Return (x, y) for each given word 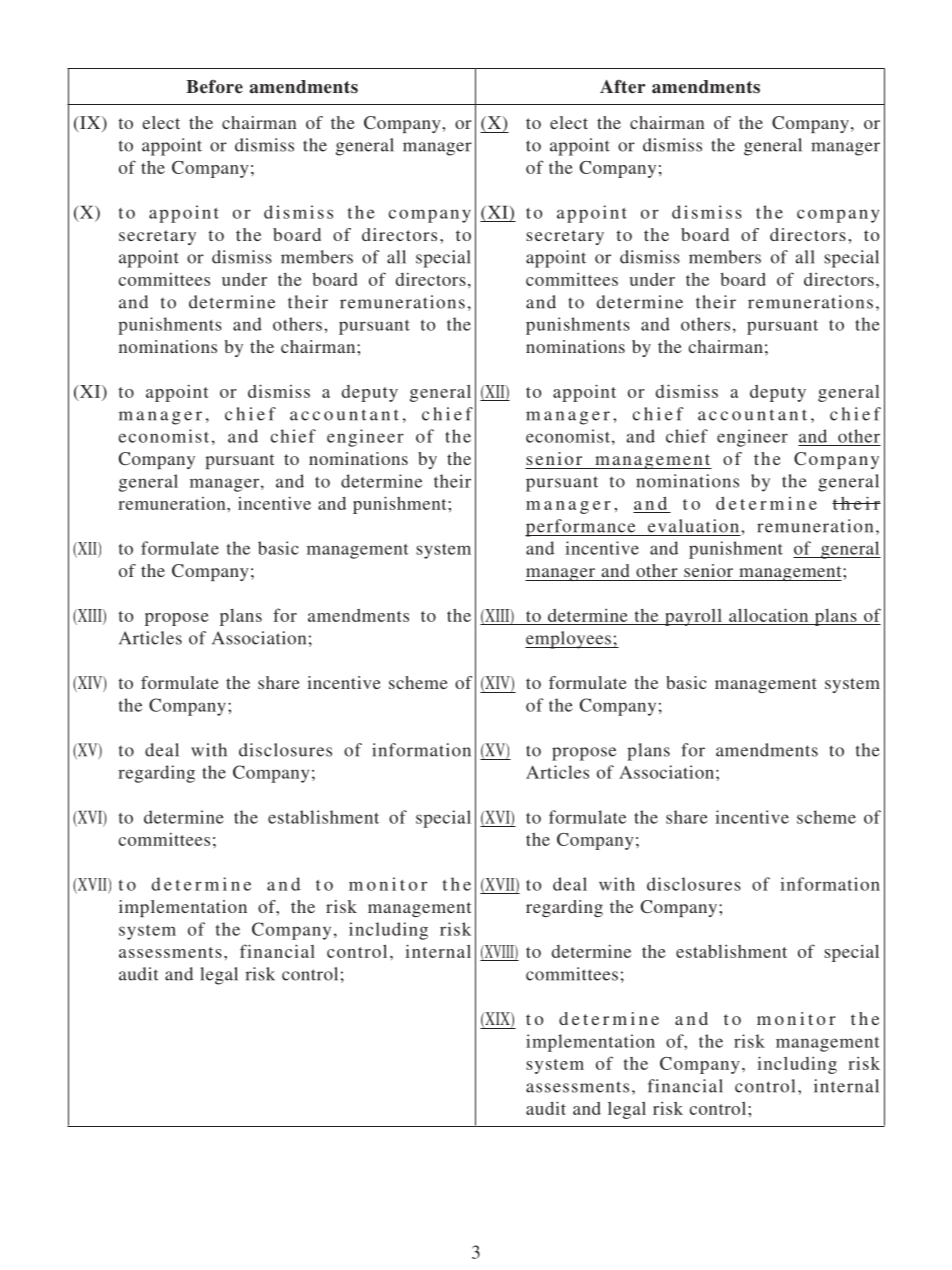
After (623, 87)
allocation (768, 615)
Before (214, 86)
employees (569, 640)
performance (581, 528)
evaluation (693, 526)
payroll (693, 617)
